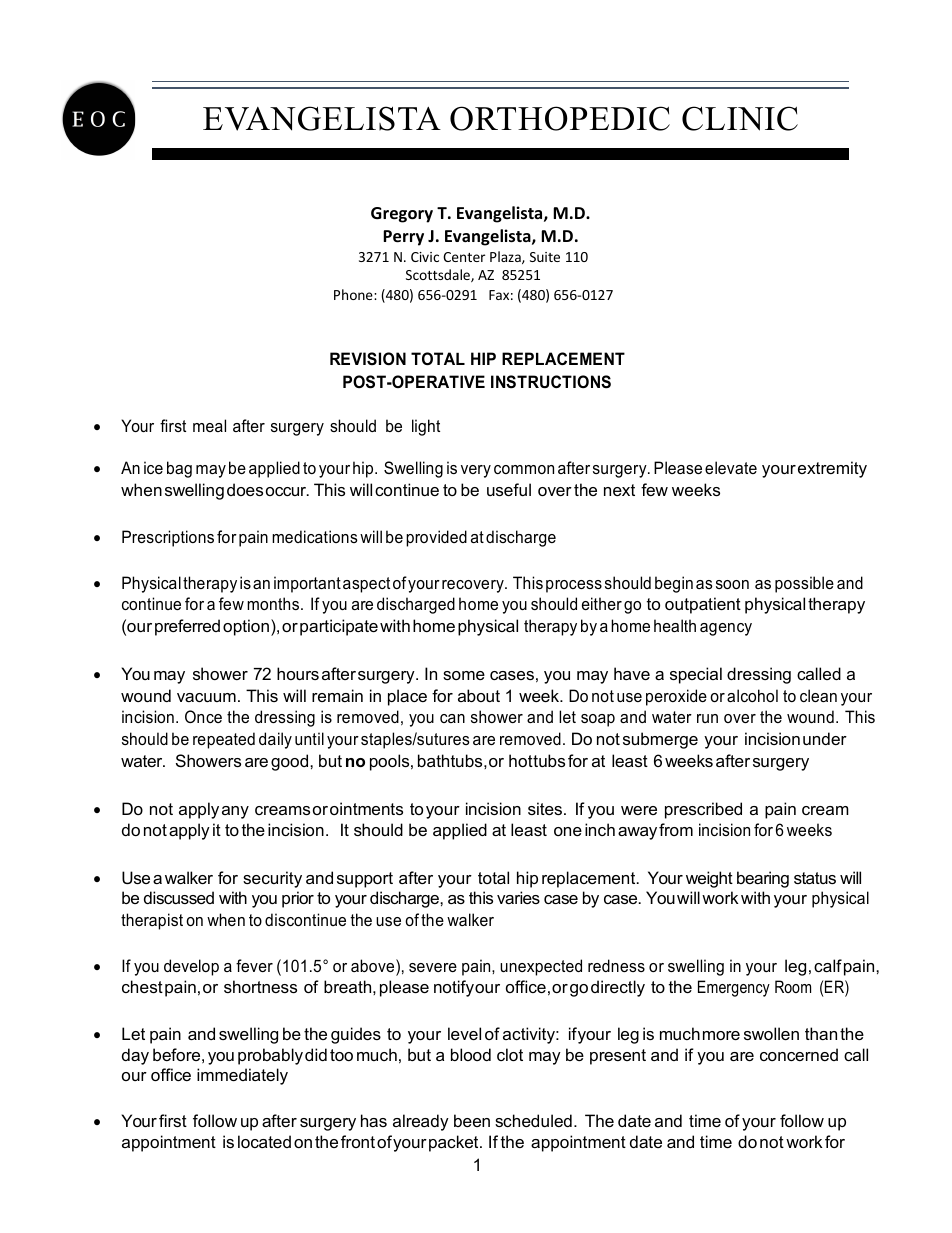  Describe the element at coordinates (402, 215) in the screenshot. I see `Gregory` at that location.
